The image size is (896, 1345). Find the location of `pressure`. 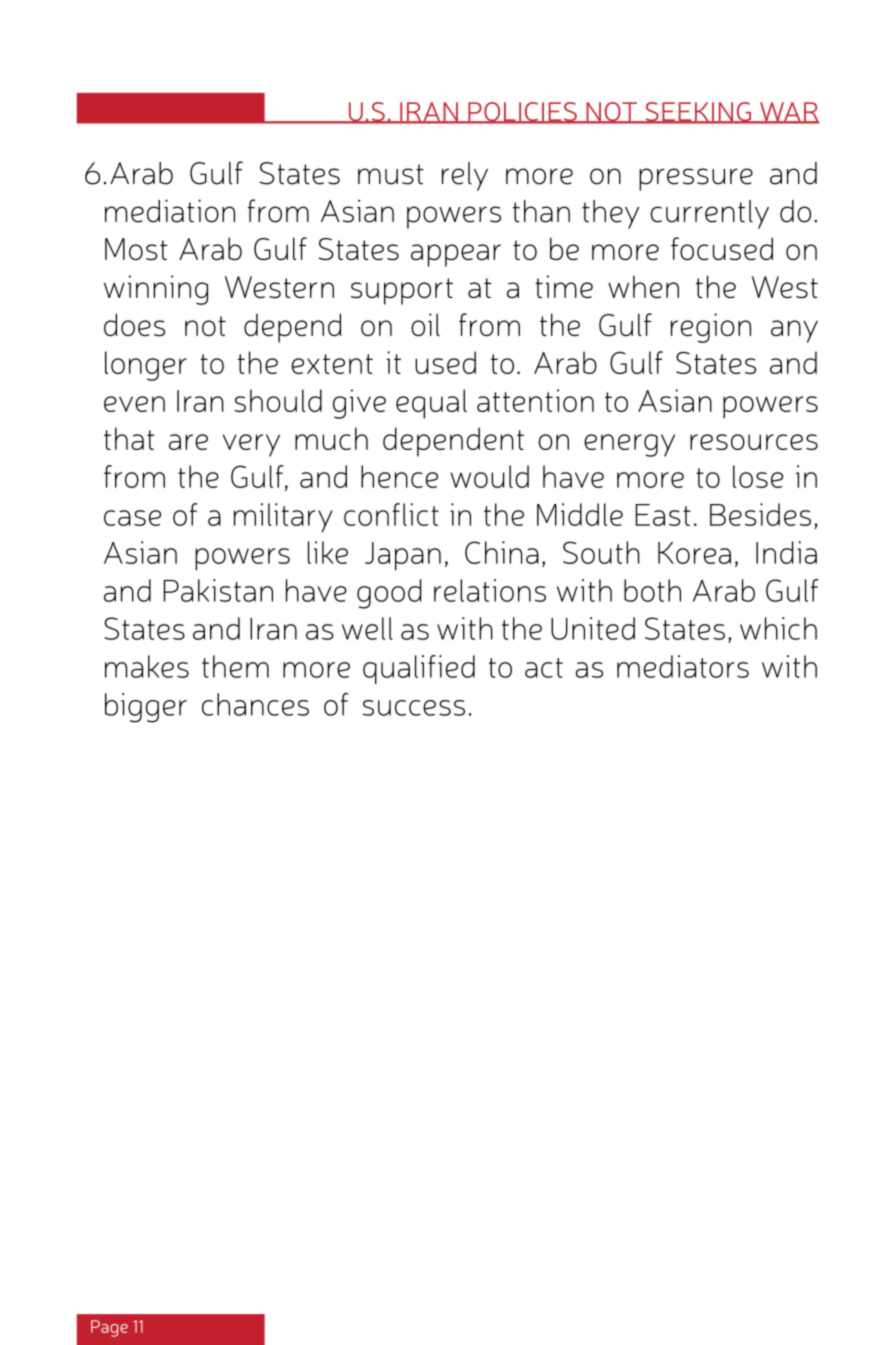

pressure is located at coordinates (696, 179).
